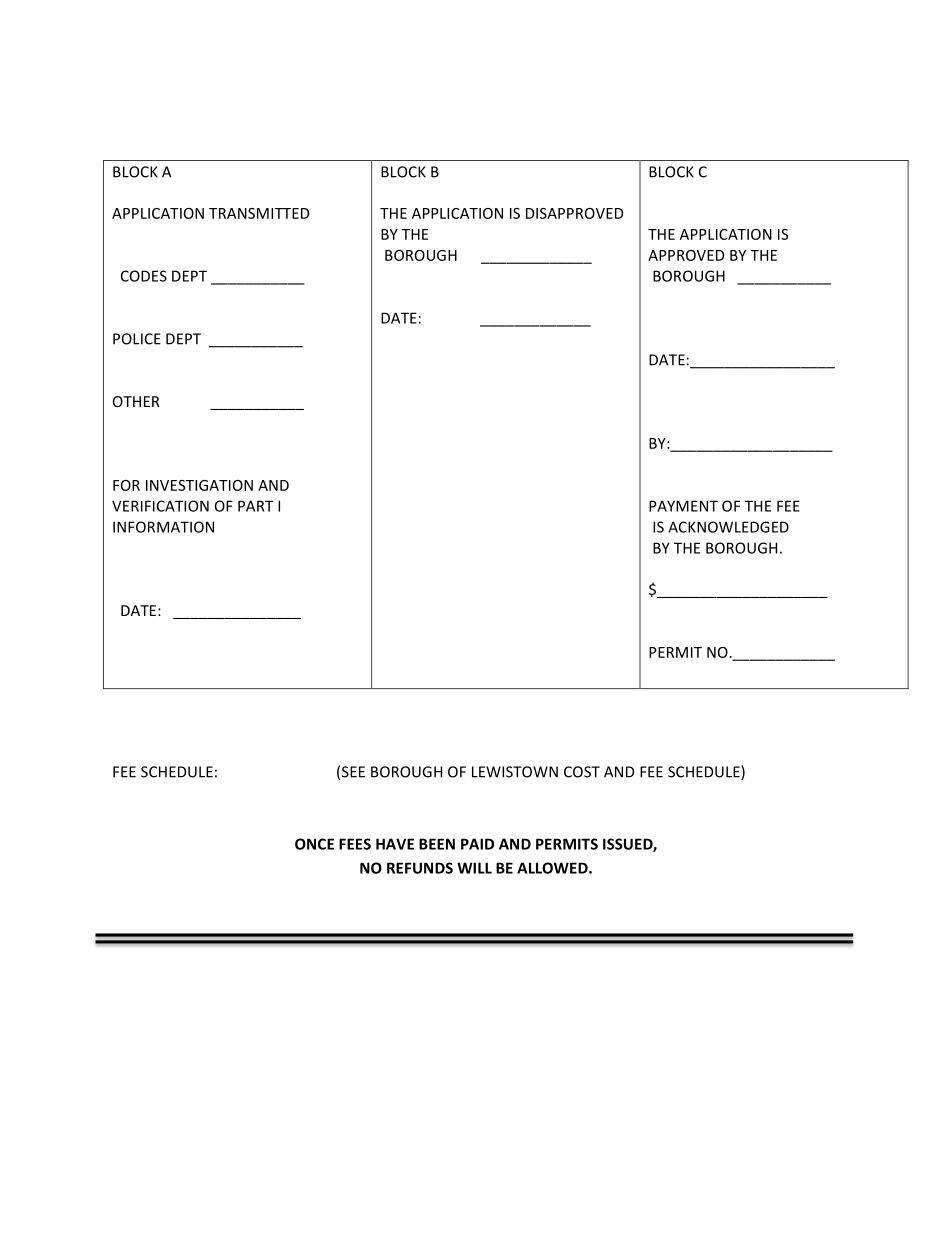  I want to click on INVESTIGATION, so click(199, 485).
